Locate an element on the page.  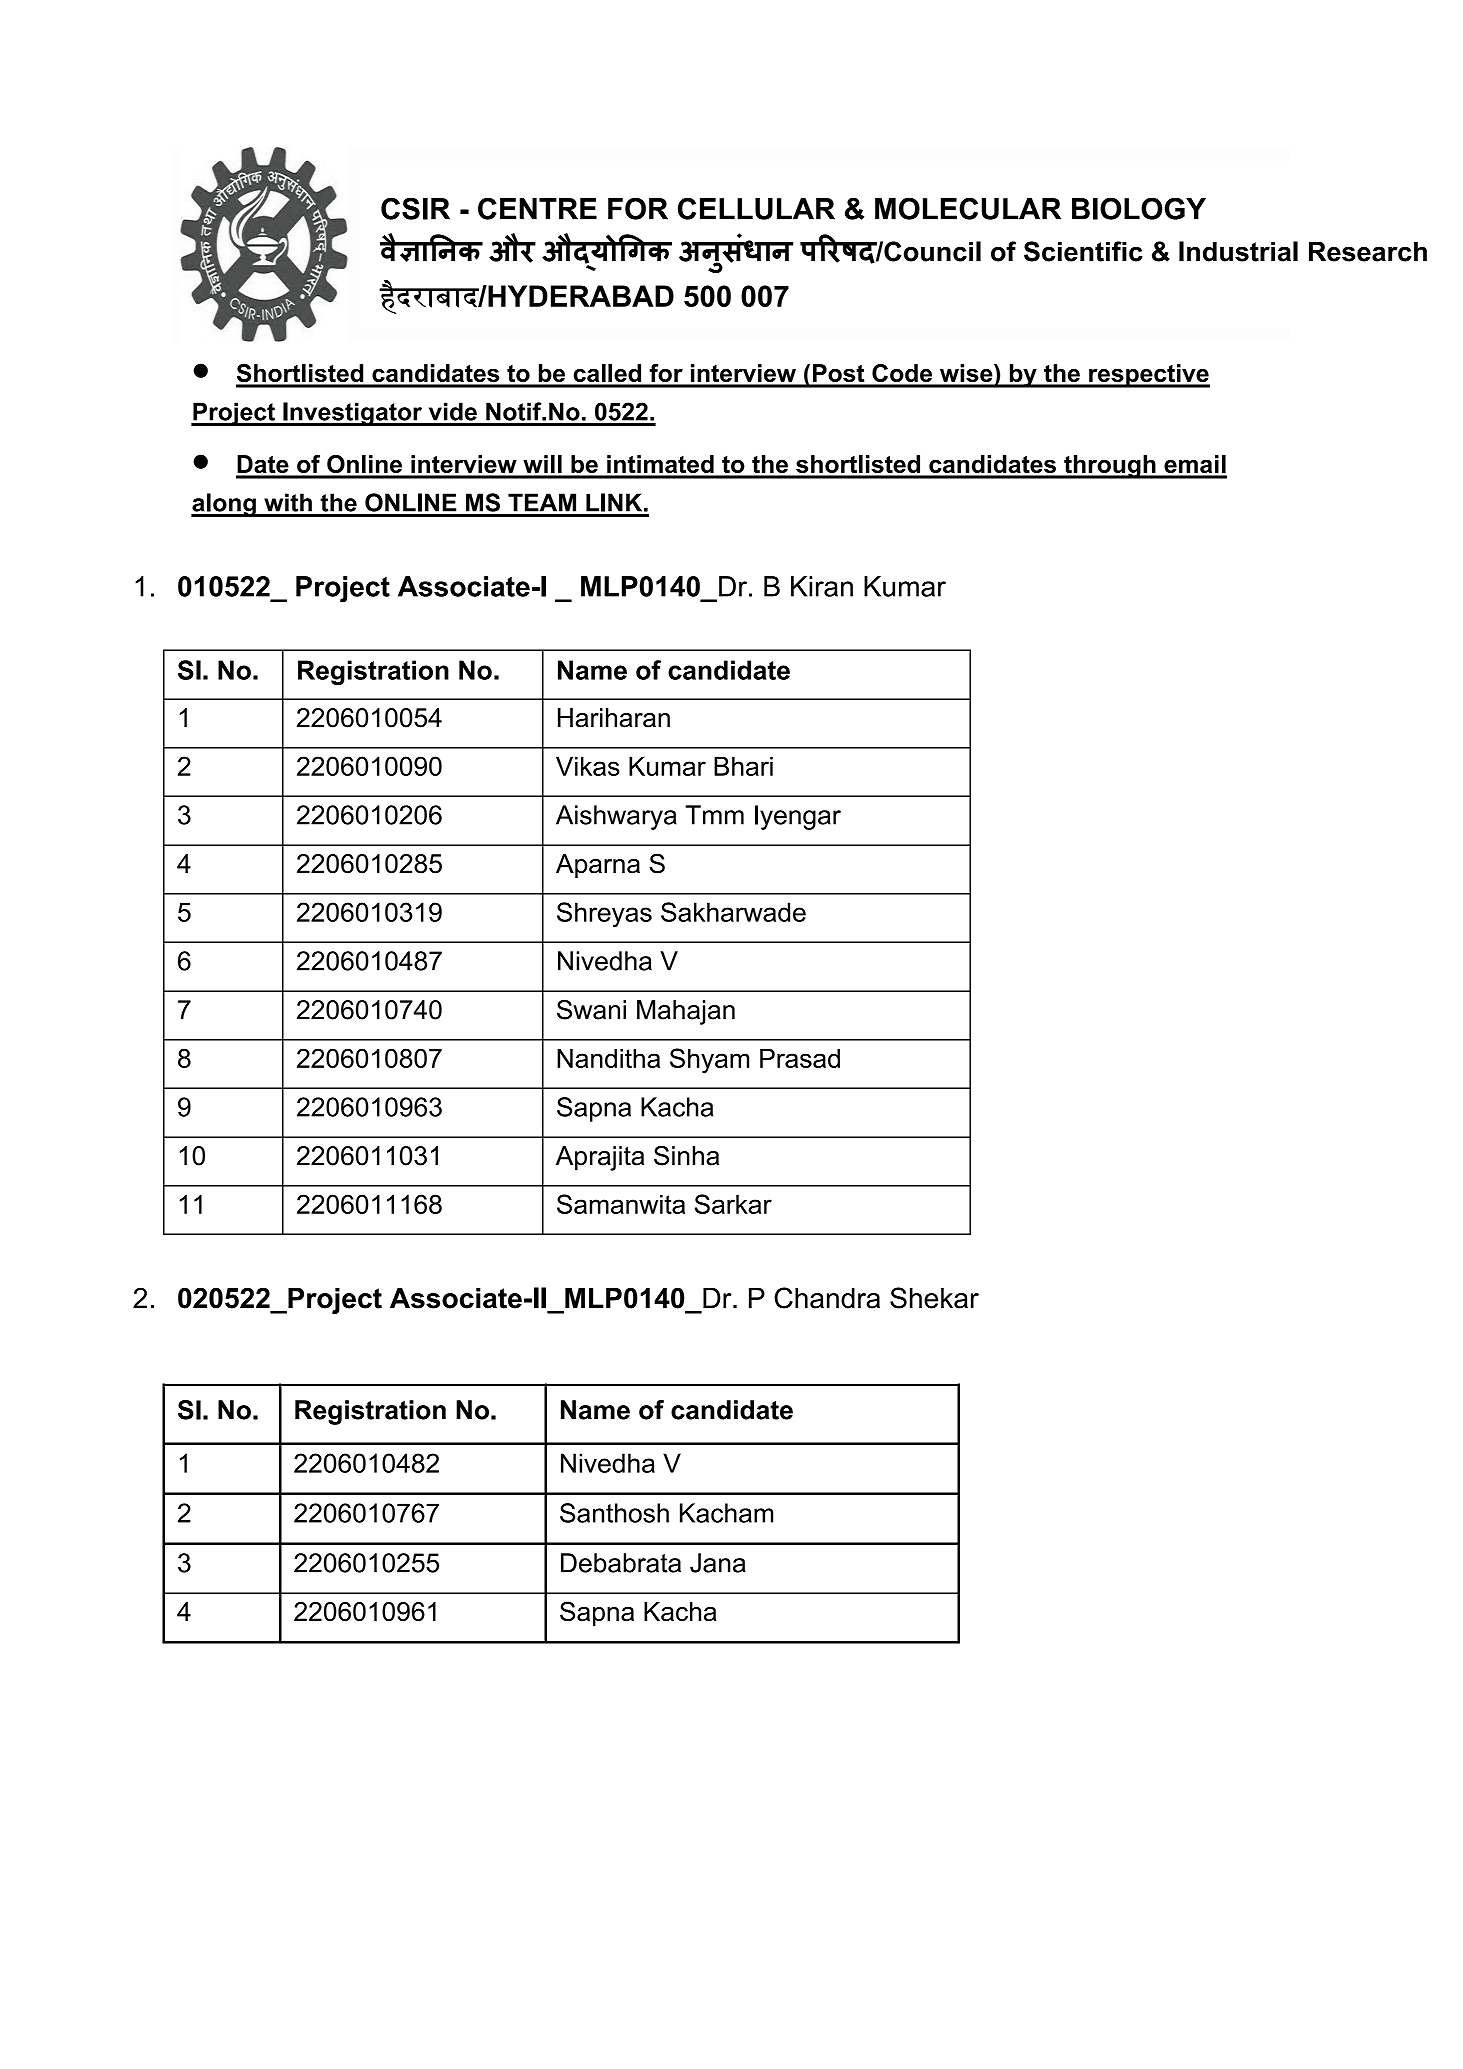
Industrial is located at coordinates (1238, 251).
